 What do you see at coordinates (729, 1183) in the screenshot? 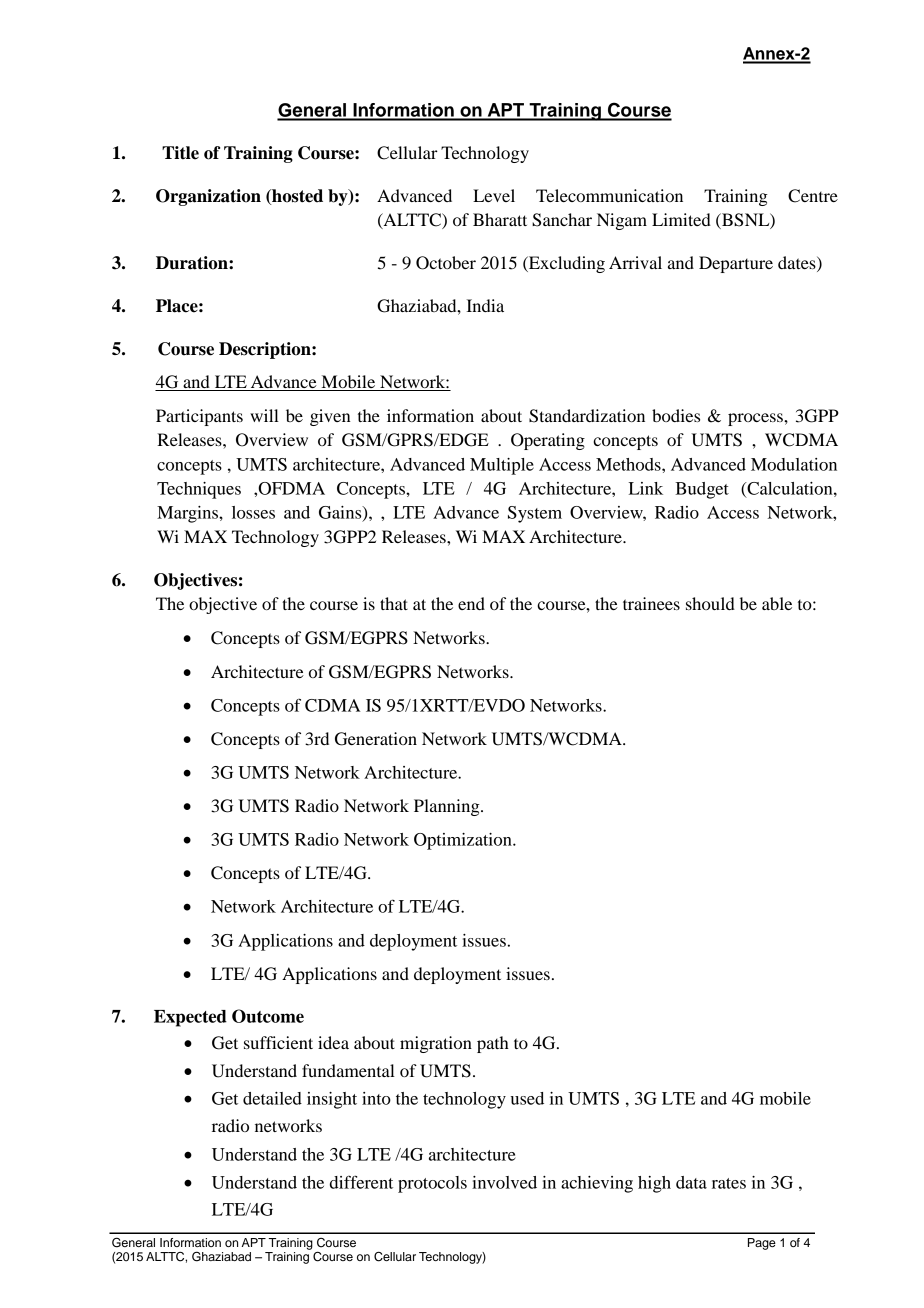
I see `rates` at bounding box center [729, 1183].
